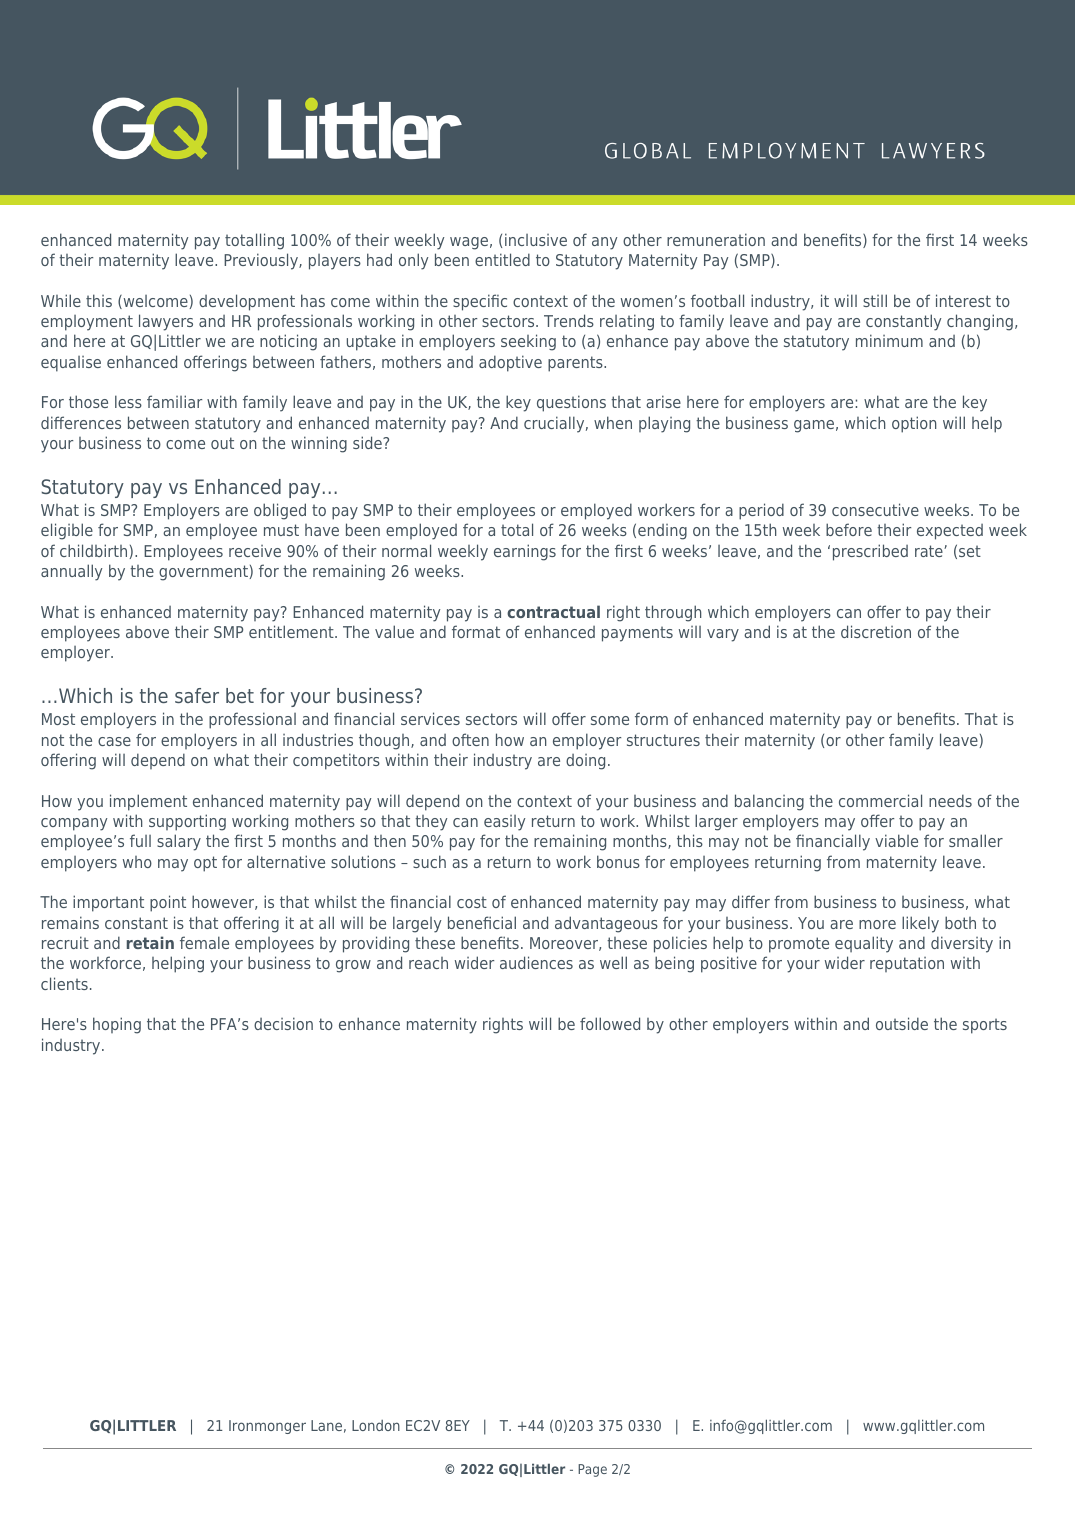  Describe the element at coordinates (179, 842) in the screenshot. I see `salary` at that location.
